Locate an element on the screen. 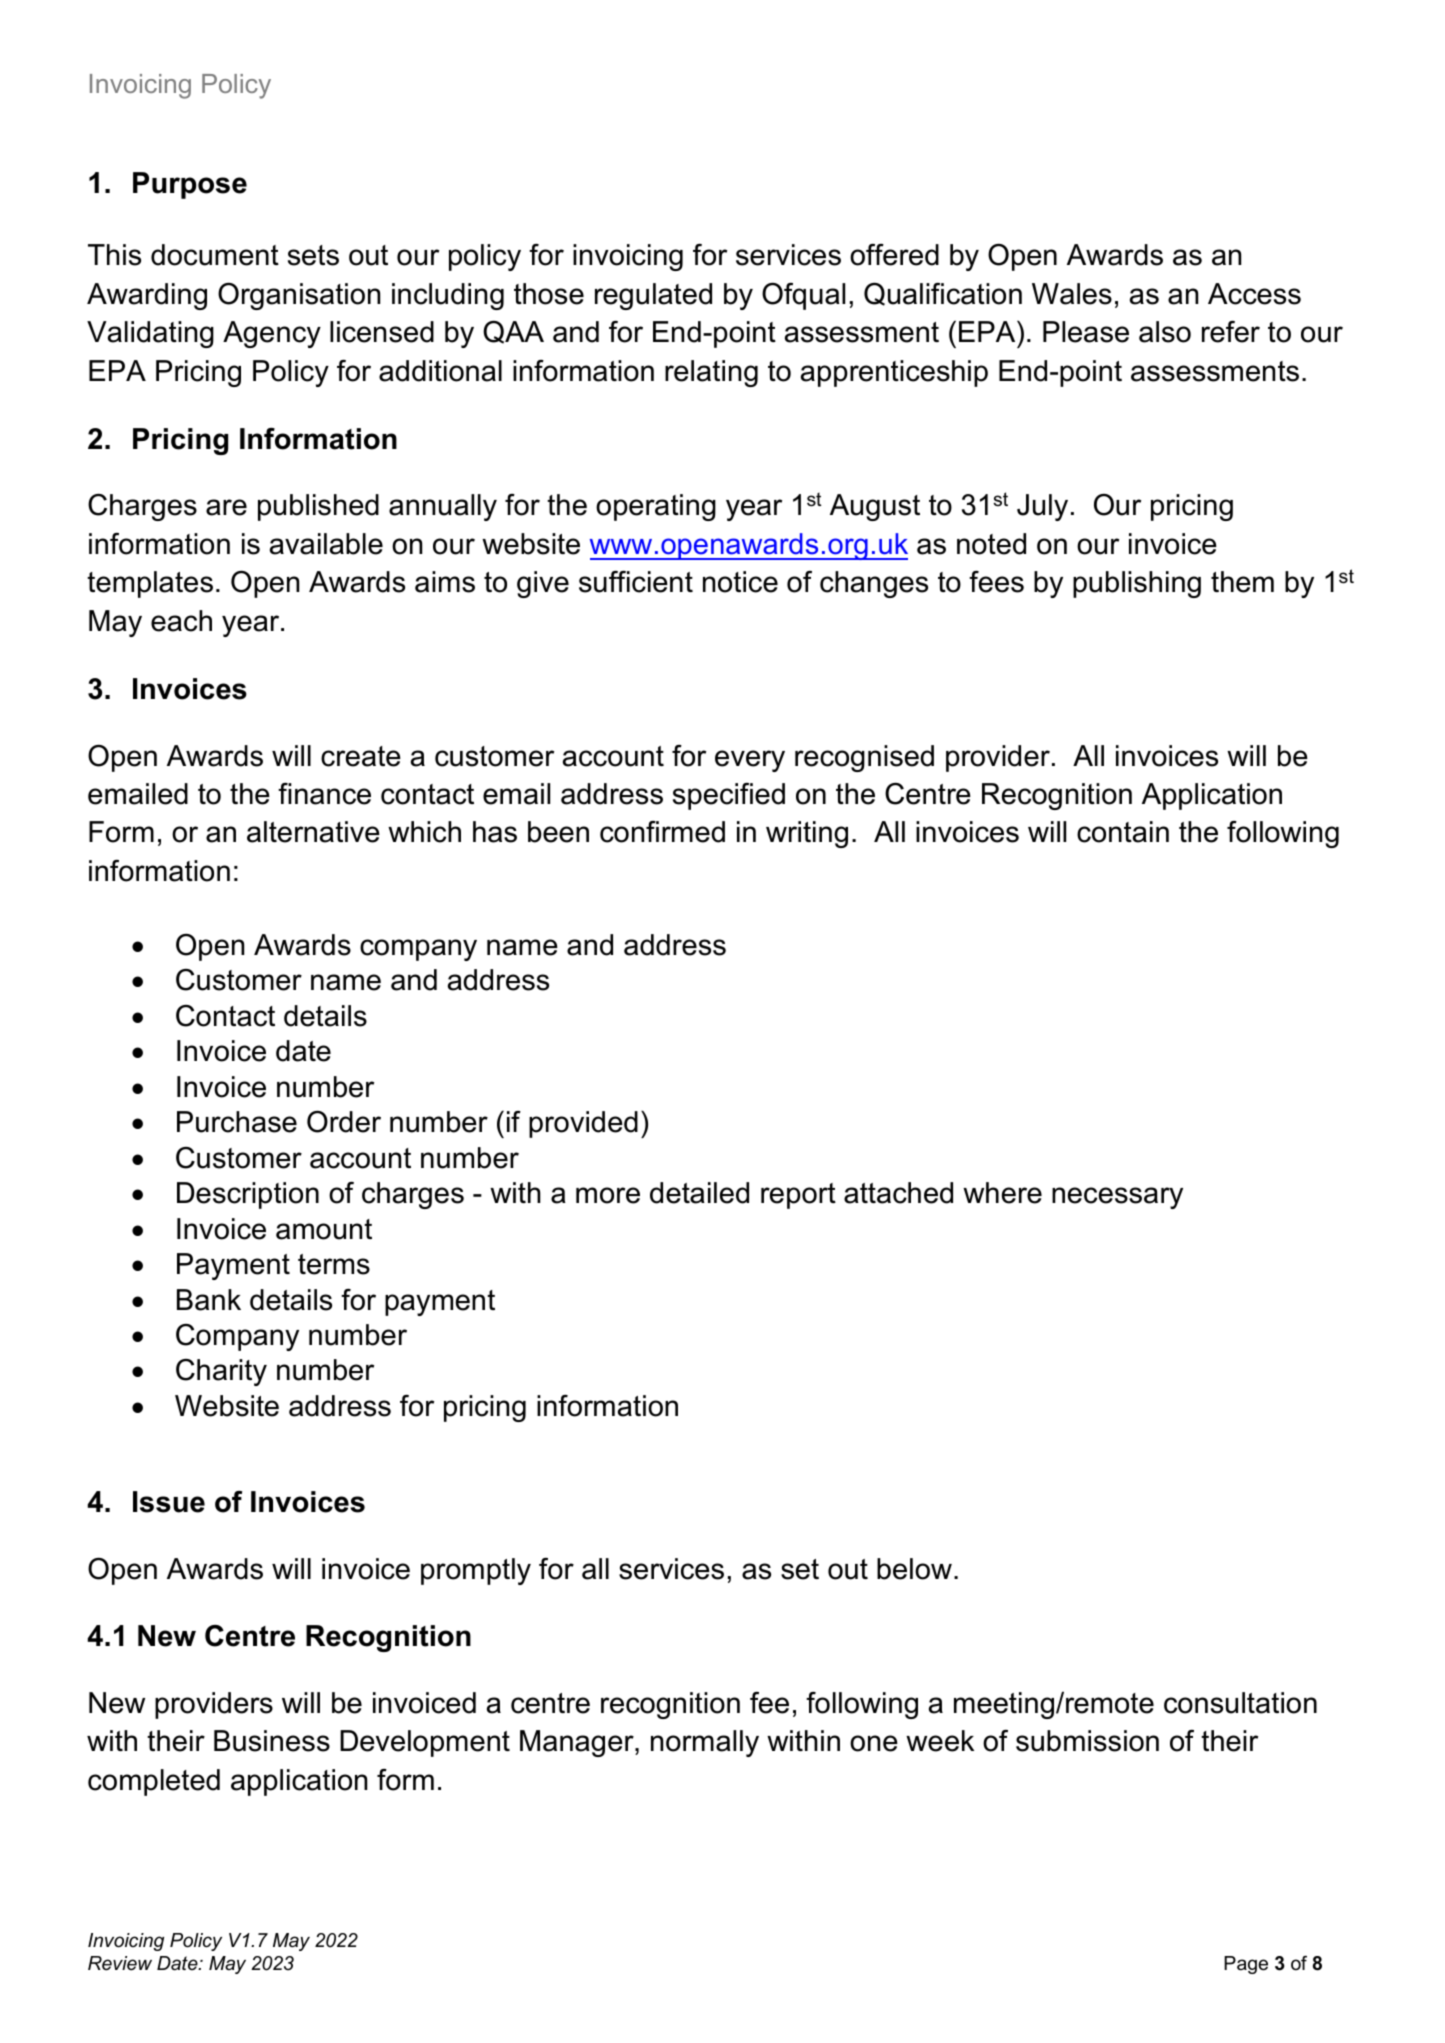  provided is located at coordinates (583, 1124).
